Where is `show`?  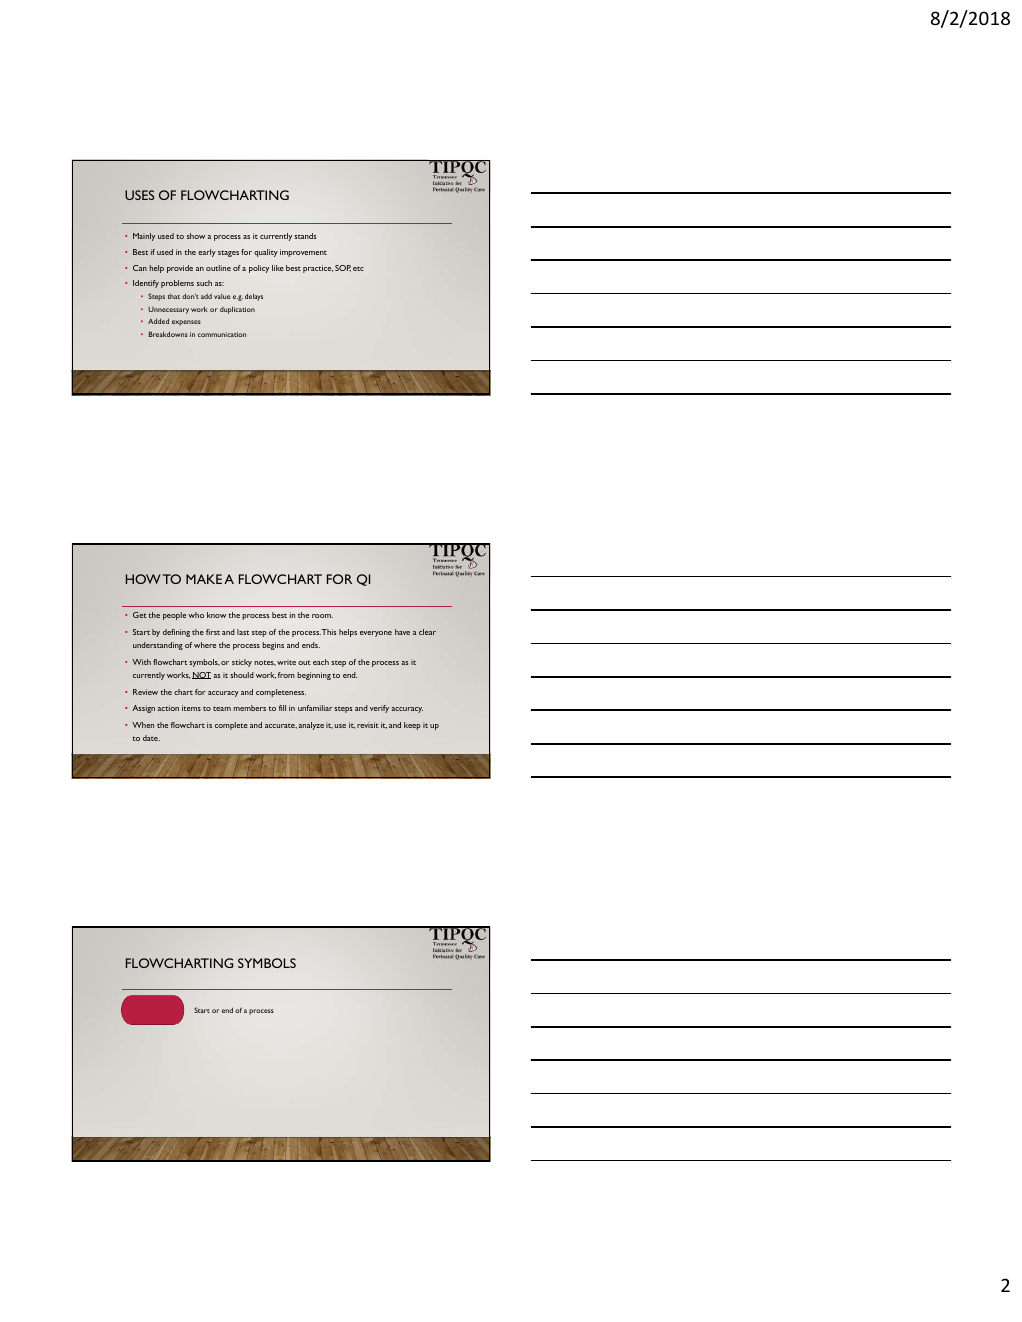 show is located at coordinates (196, 236).
